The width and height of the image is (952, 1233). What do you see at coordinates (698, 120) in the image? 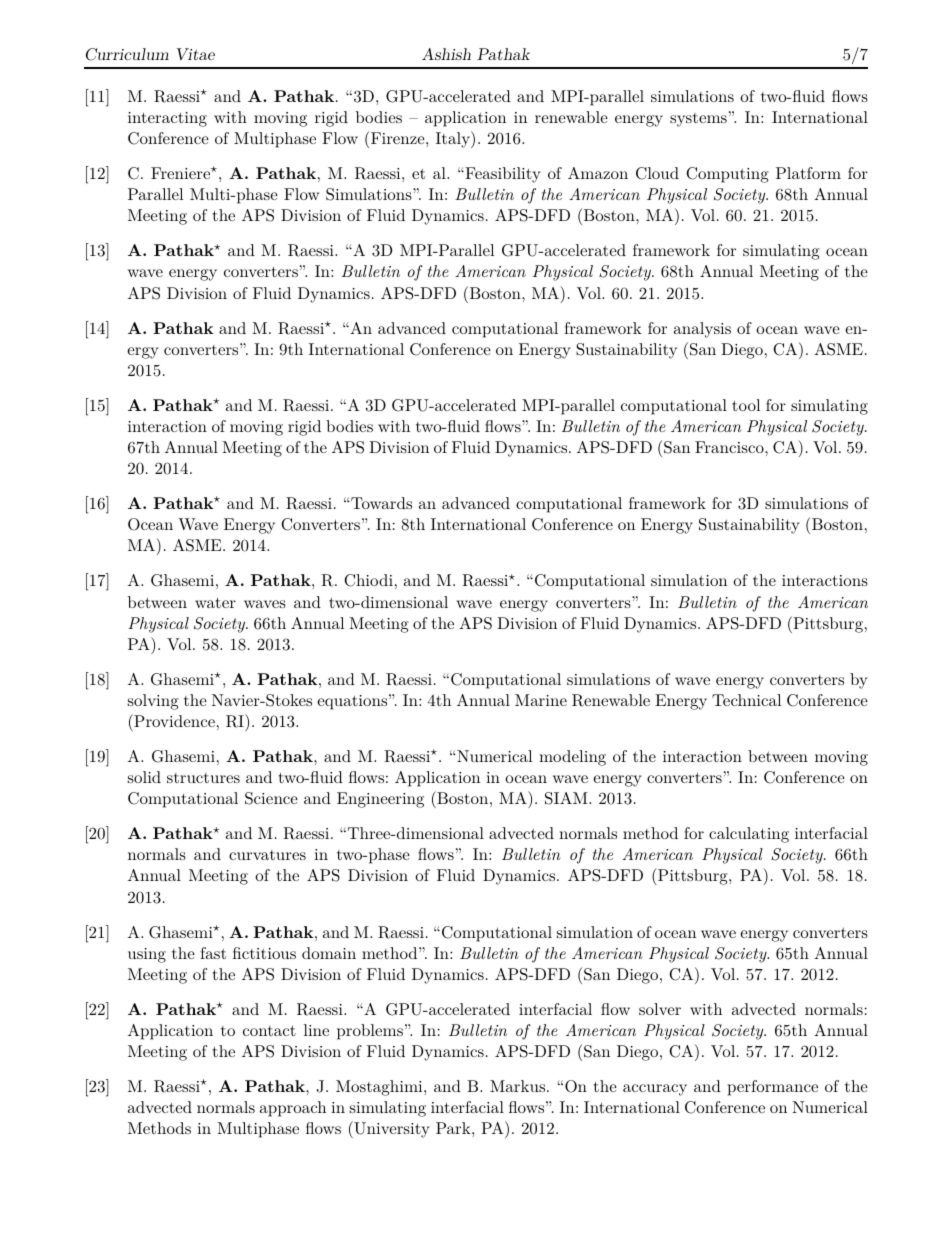
I see `systems` at bounding box center [698, 120].
